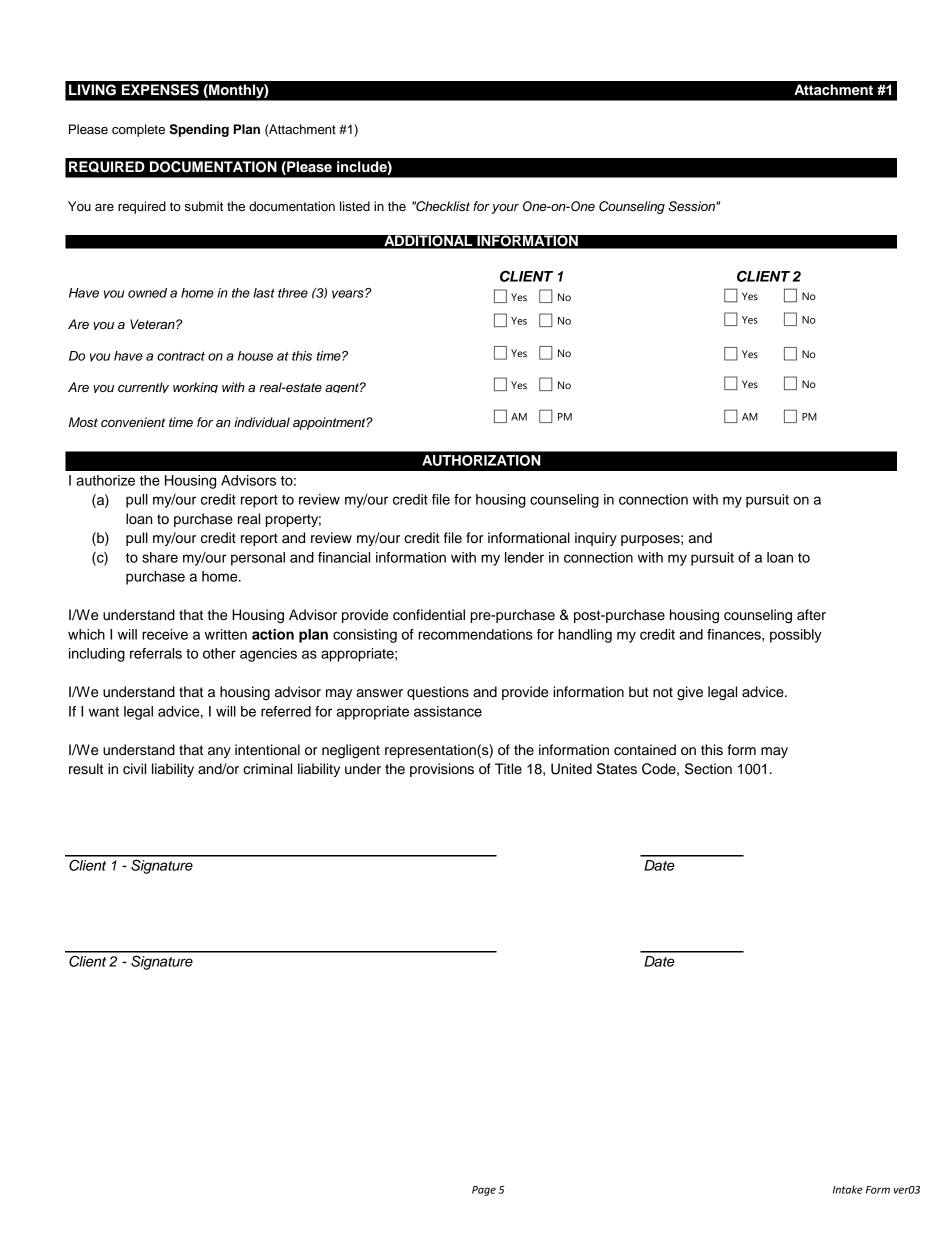  What do you see at coordinates (153, 324) in the image?
I see `Veteran` at bounding box center [153, 324].
